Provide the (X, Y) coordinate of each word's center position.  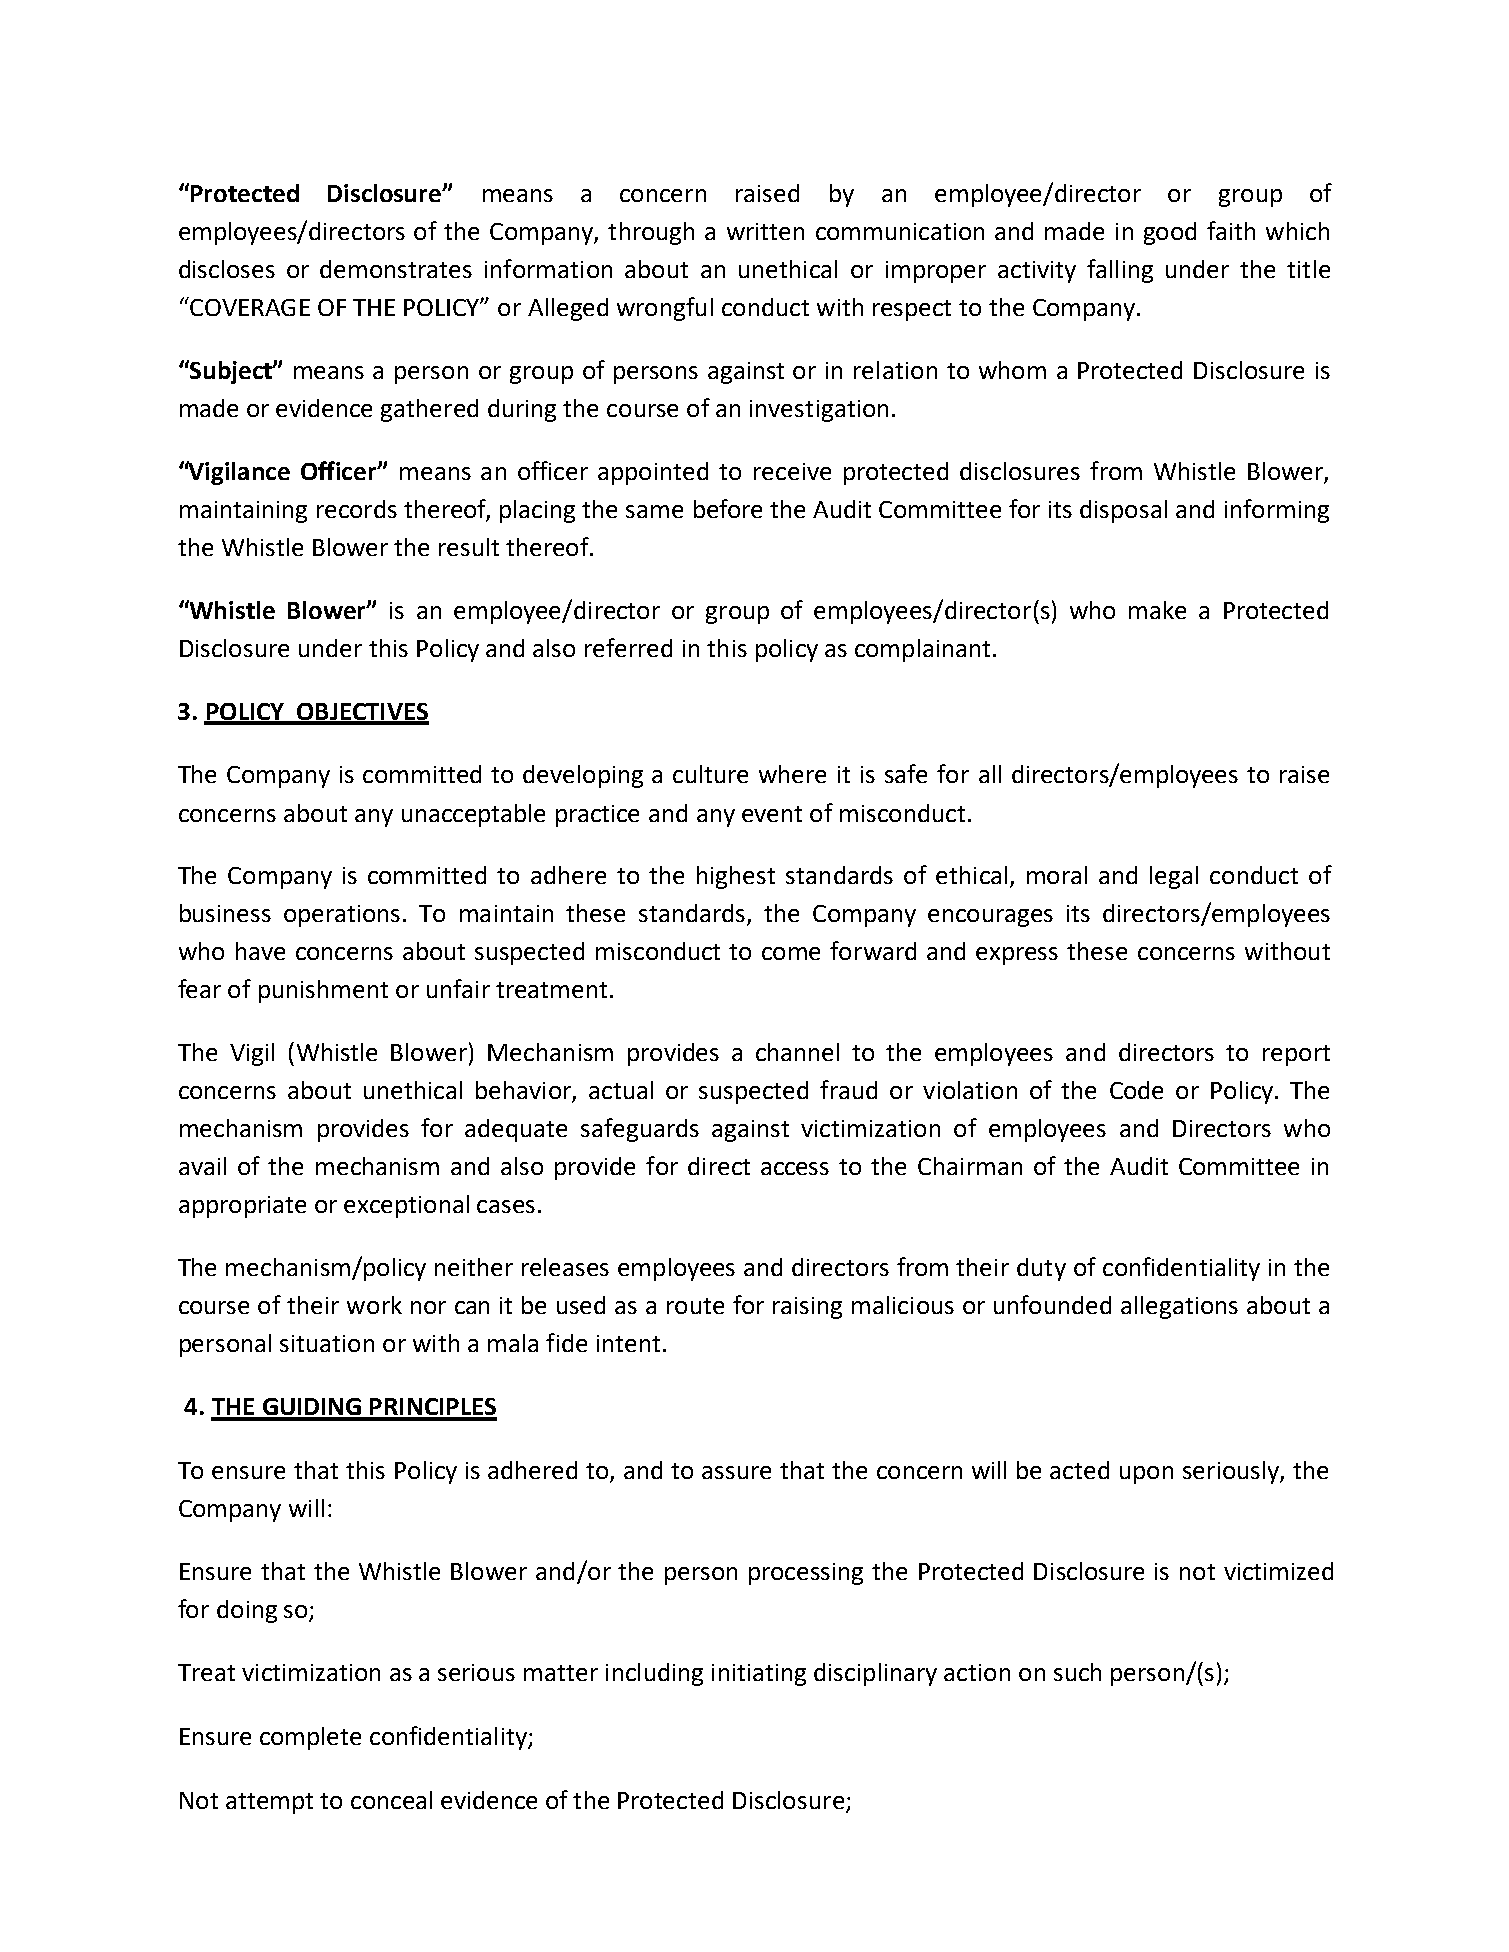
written (765, 231)
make (1157, 610)
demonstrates (396, 269)
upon (1146, 1475)
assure (736, 1472)
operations (342, 916)
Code (1136, 1090)
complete (310, 1738)
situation (327, 1343)
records (357, 509)
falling (1120, 271)
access (795, 1168)
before (728, 508)
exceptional (406, 1206)
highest (736, 877)
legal (1174, 877)
